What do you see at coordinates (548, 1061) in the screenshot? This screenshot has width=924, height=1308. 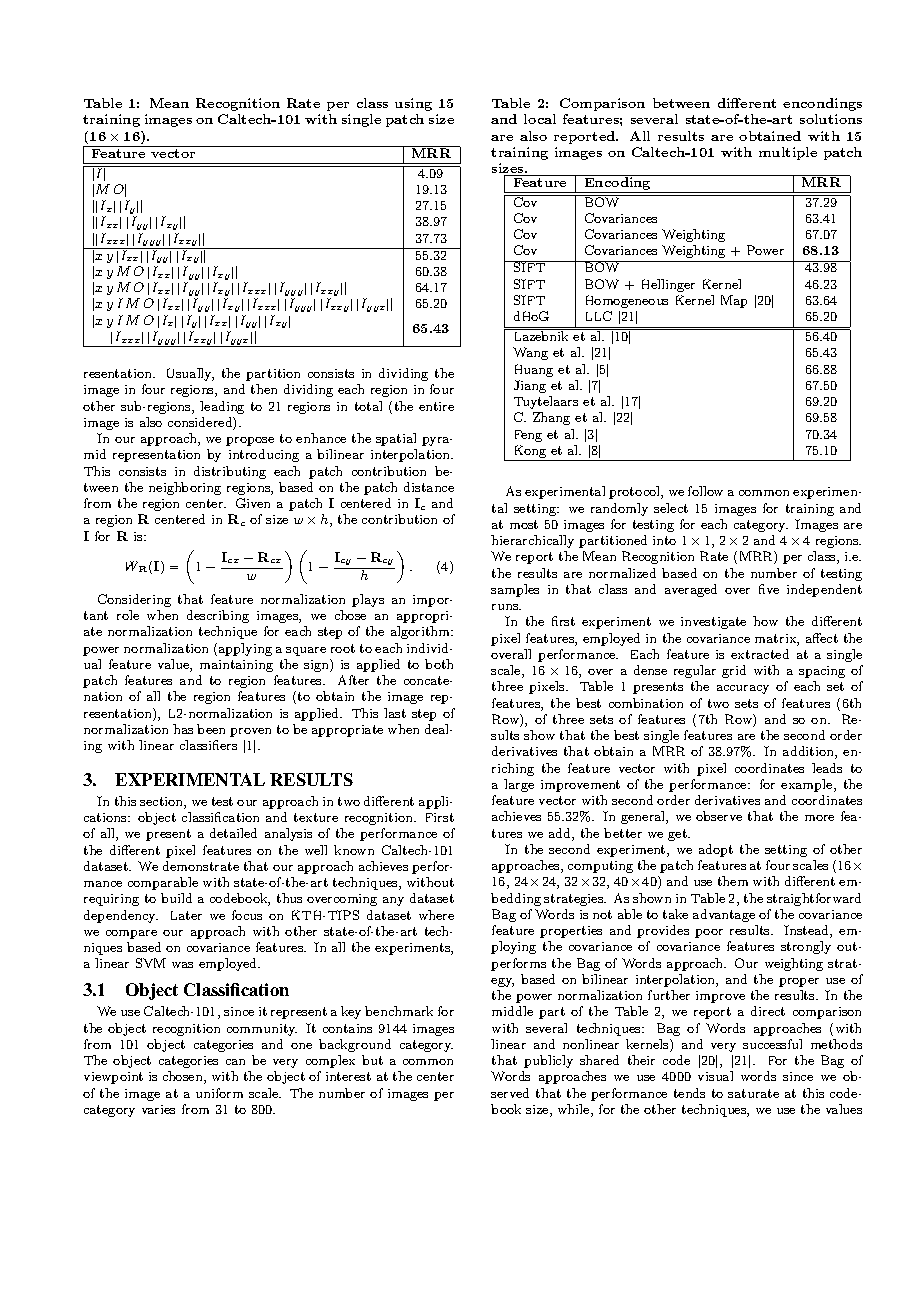 I see `publicly` at bounding box center [548, 1061].
